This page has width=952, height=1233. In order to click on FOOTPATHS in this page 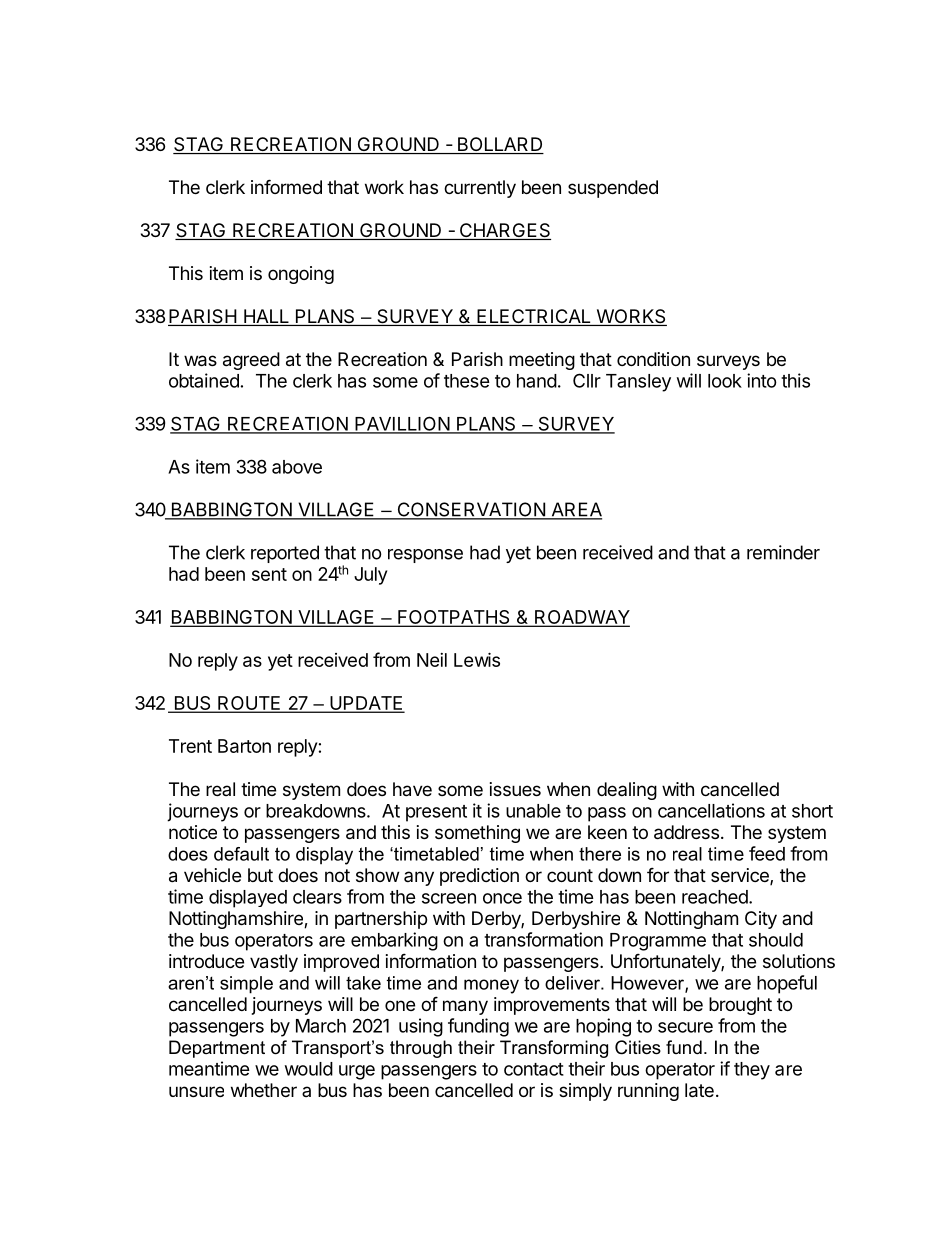, I will do `click(454, 618)`.
